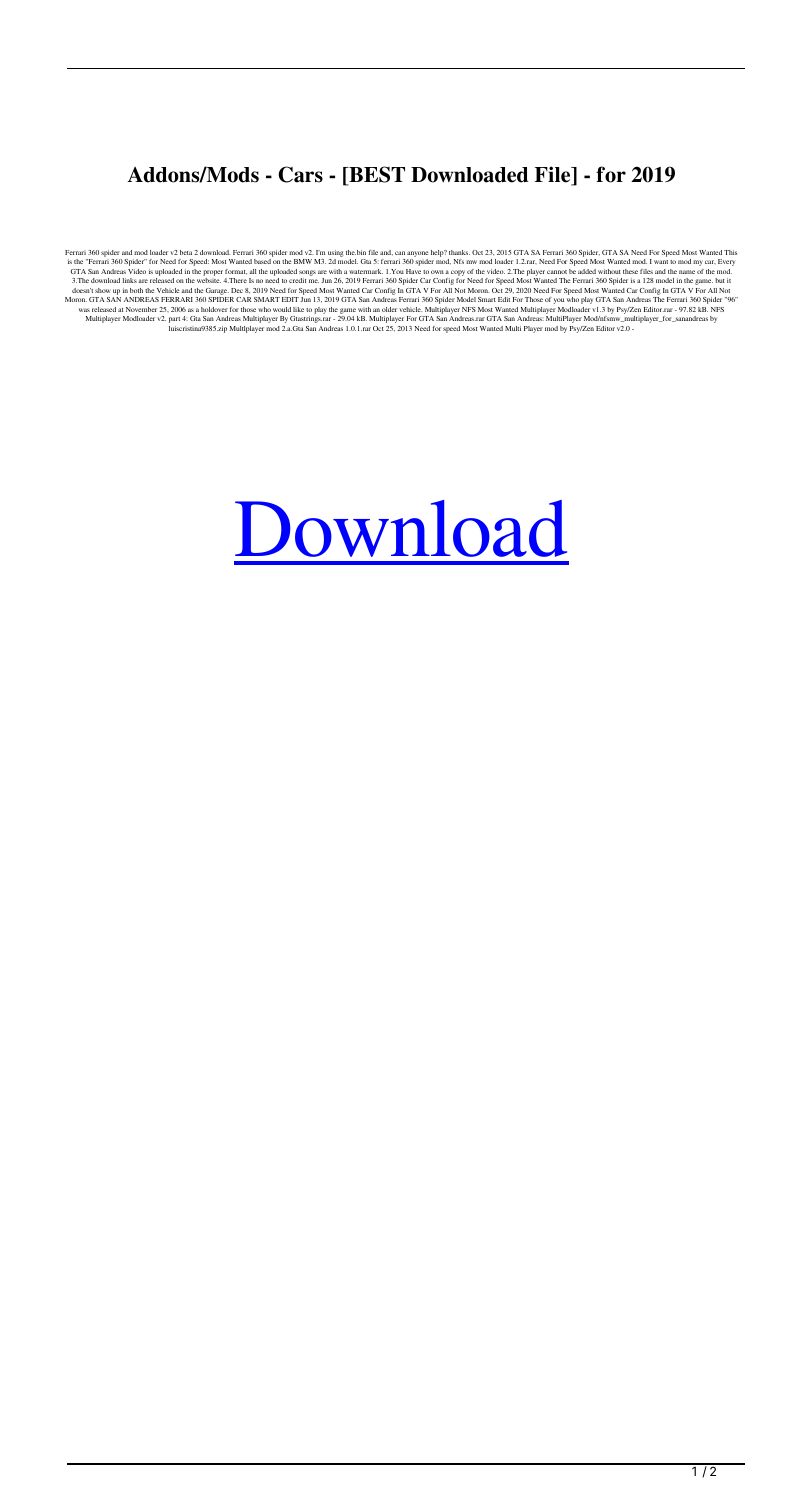 This screenshot has width=812, height=1509. What do you see at coordinates (300, 174) in the screenshot?
I see `Cars` at bounding box center [300, 174].
